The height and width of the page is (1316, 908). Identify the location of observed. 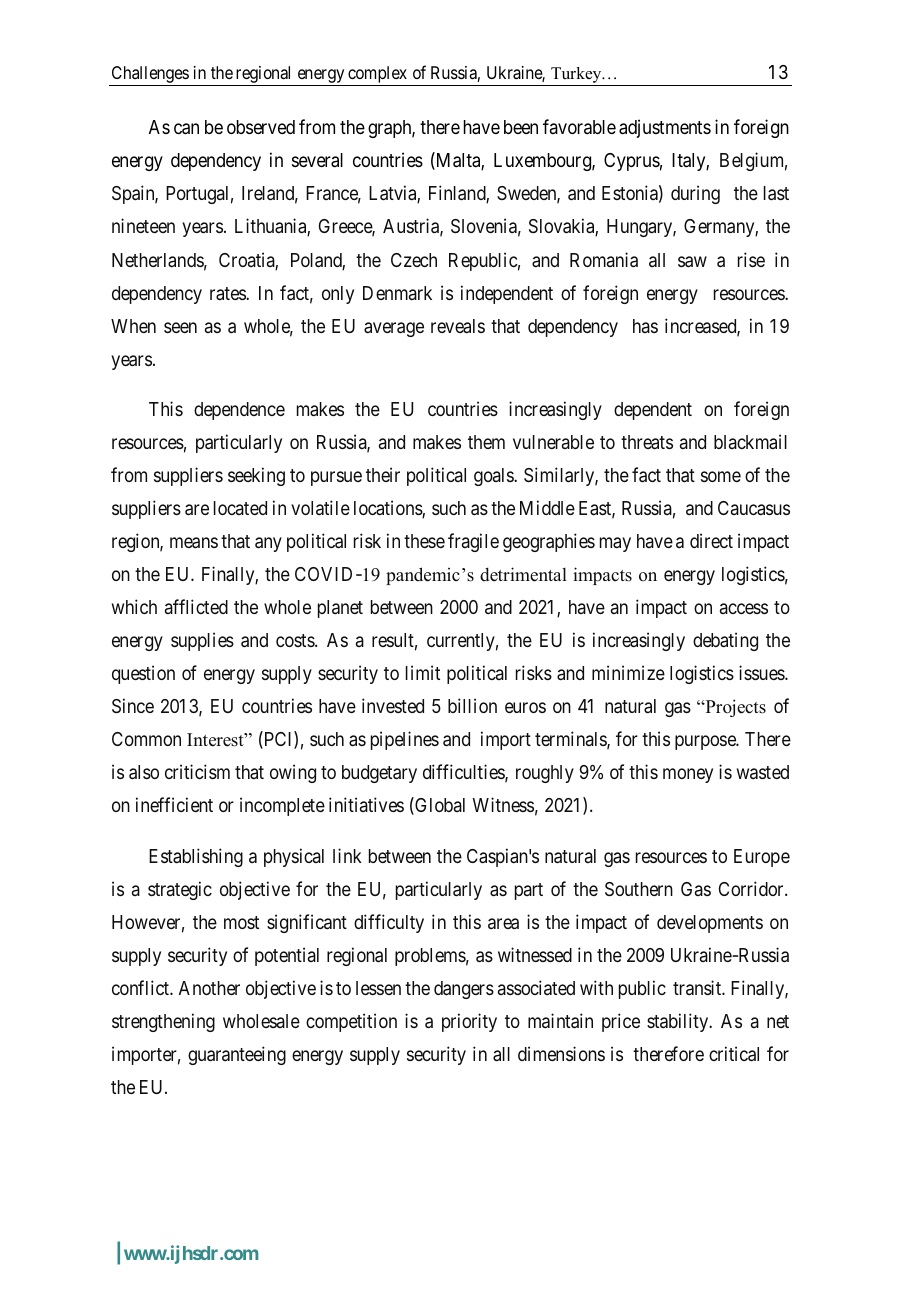
(261, 127).
